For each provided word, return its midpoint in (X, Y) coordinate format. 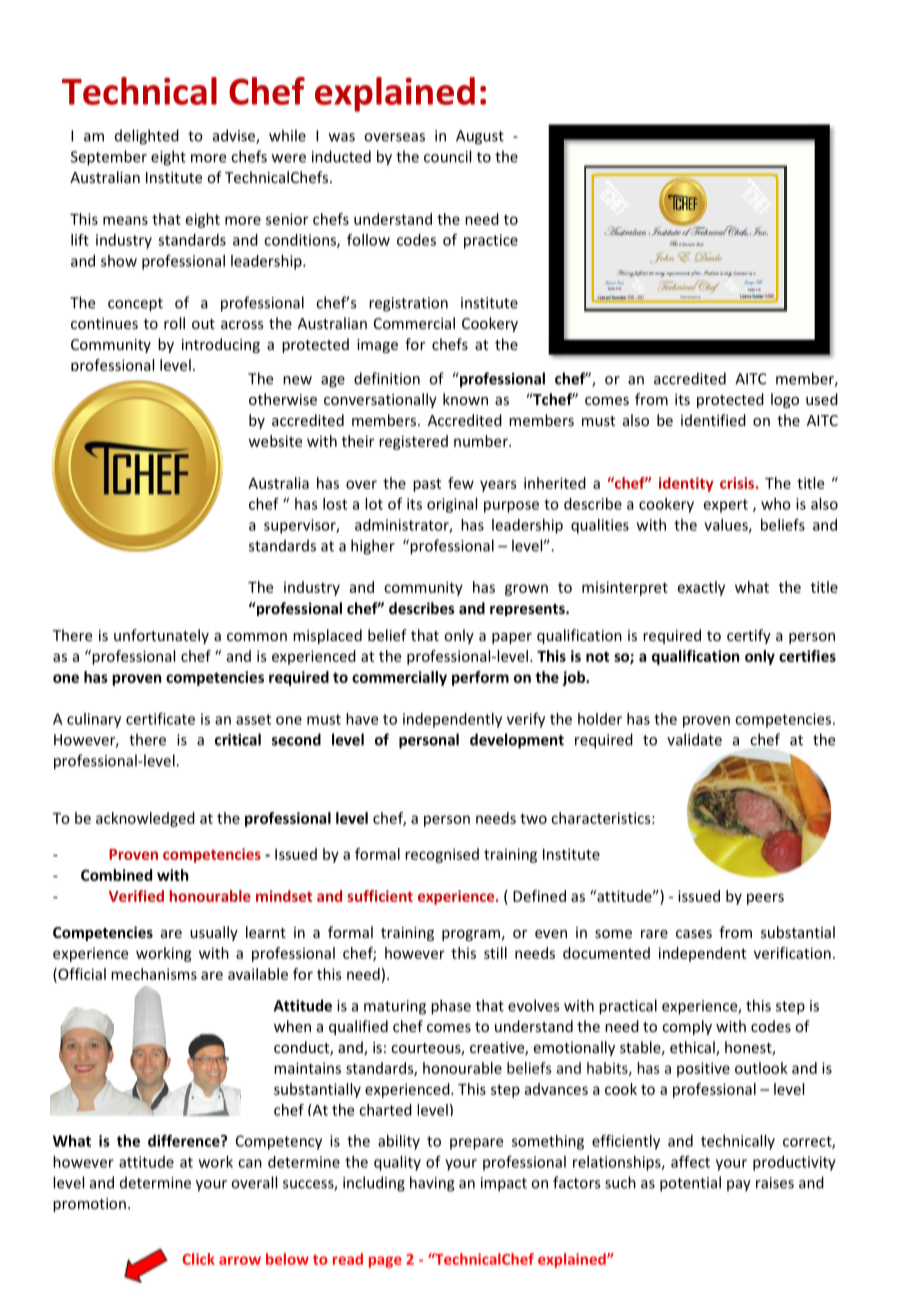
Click (198, 1259)
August (480, 137)
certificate (160, 718)
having (432, 1184)
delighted (147, 137)
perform (480, 678)
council (447, 156)
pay (739, 1186)
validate (694, 739)
